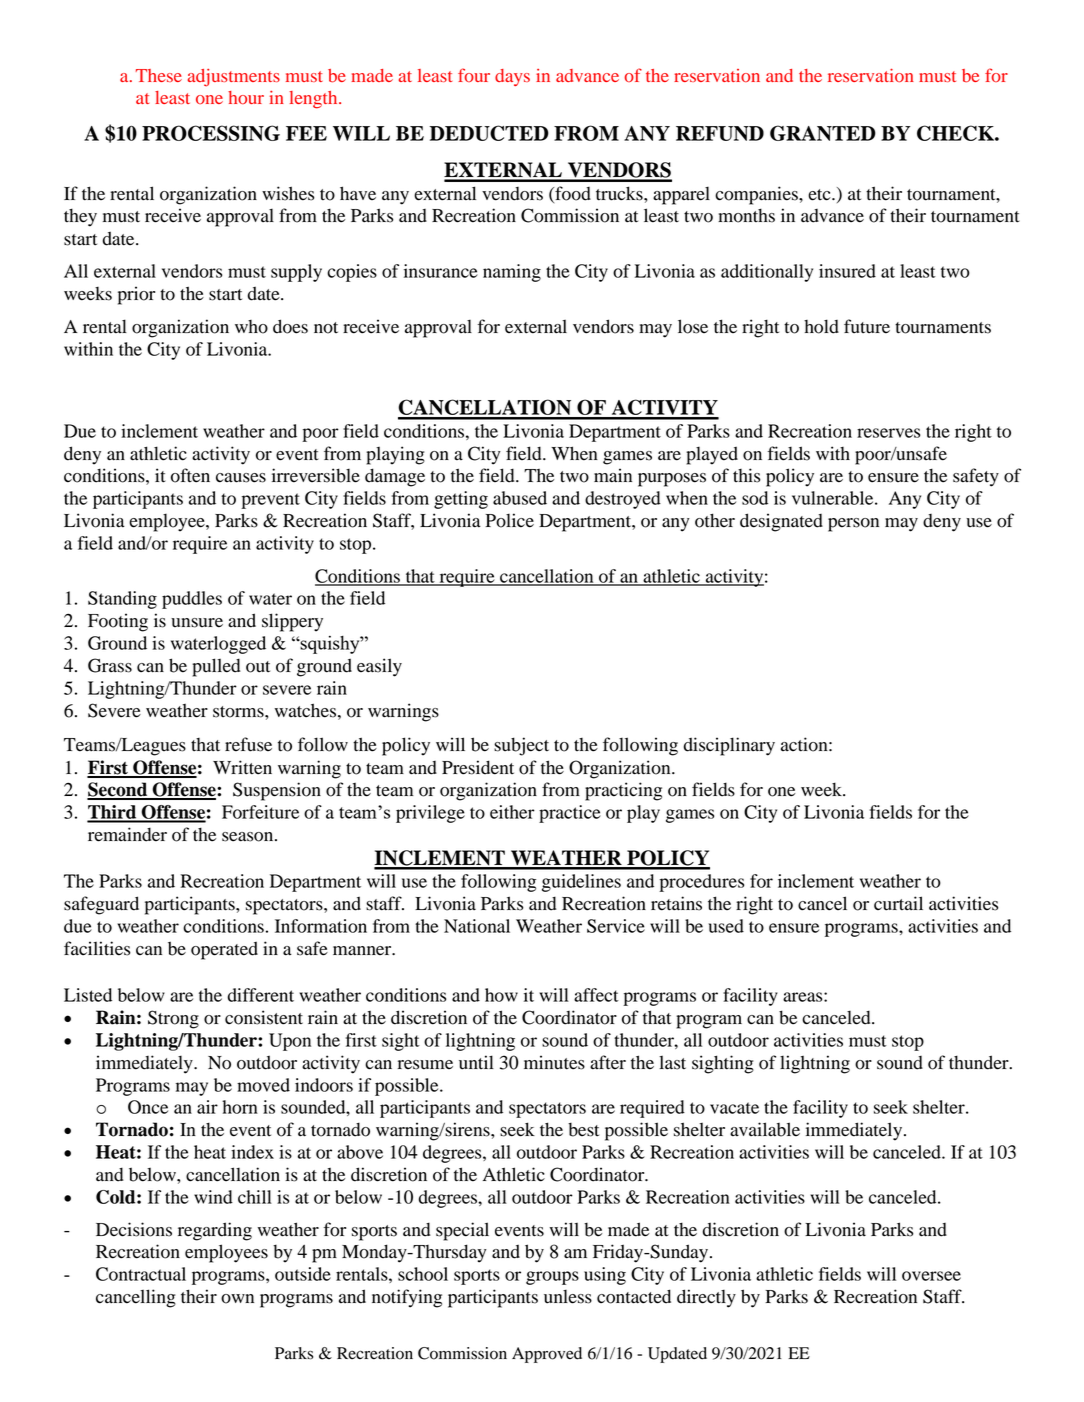 Image resolution: width=1084 pixels, height=1402 pixels. What do you see at coordinates (547, 1355) in the document?
I see `Approved` at bounding box center [547, 1355].
